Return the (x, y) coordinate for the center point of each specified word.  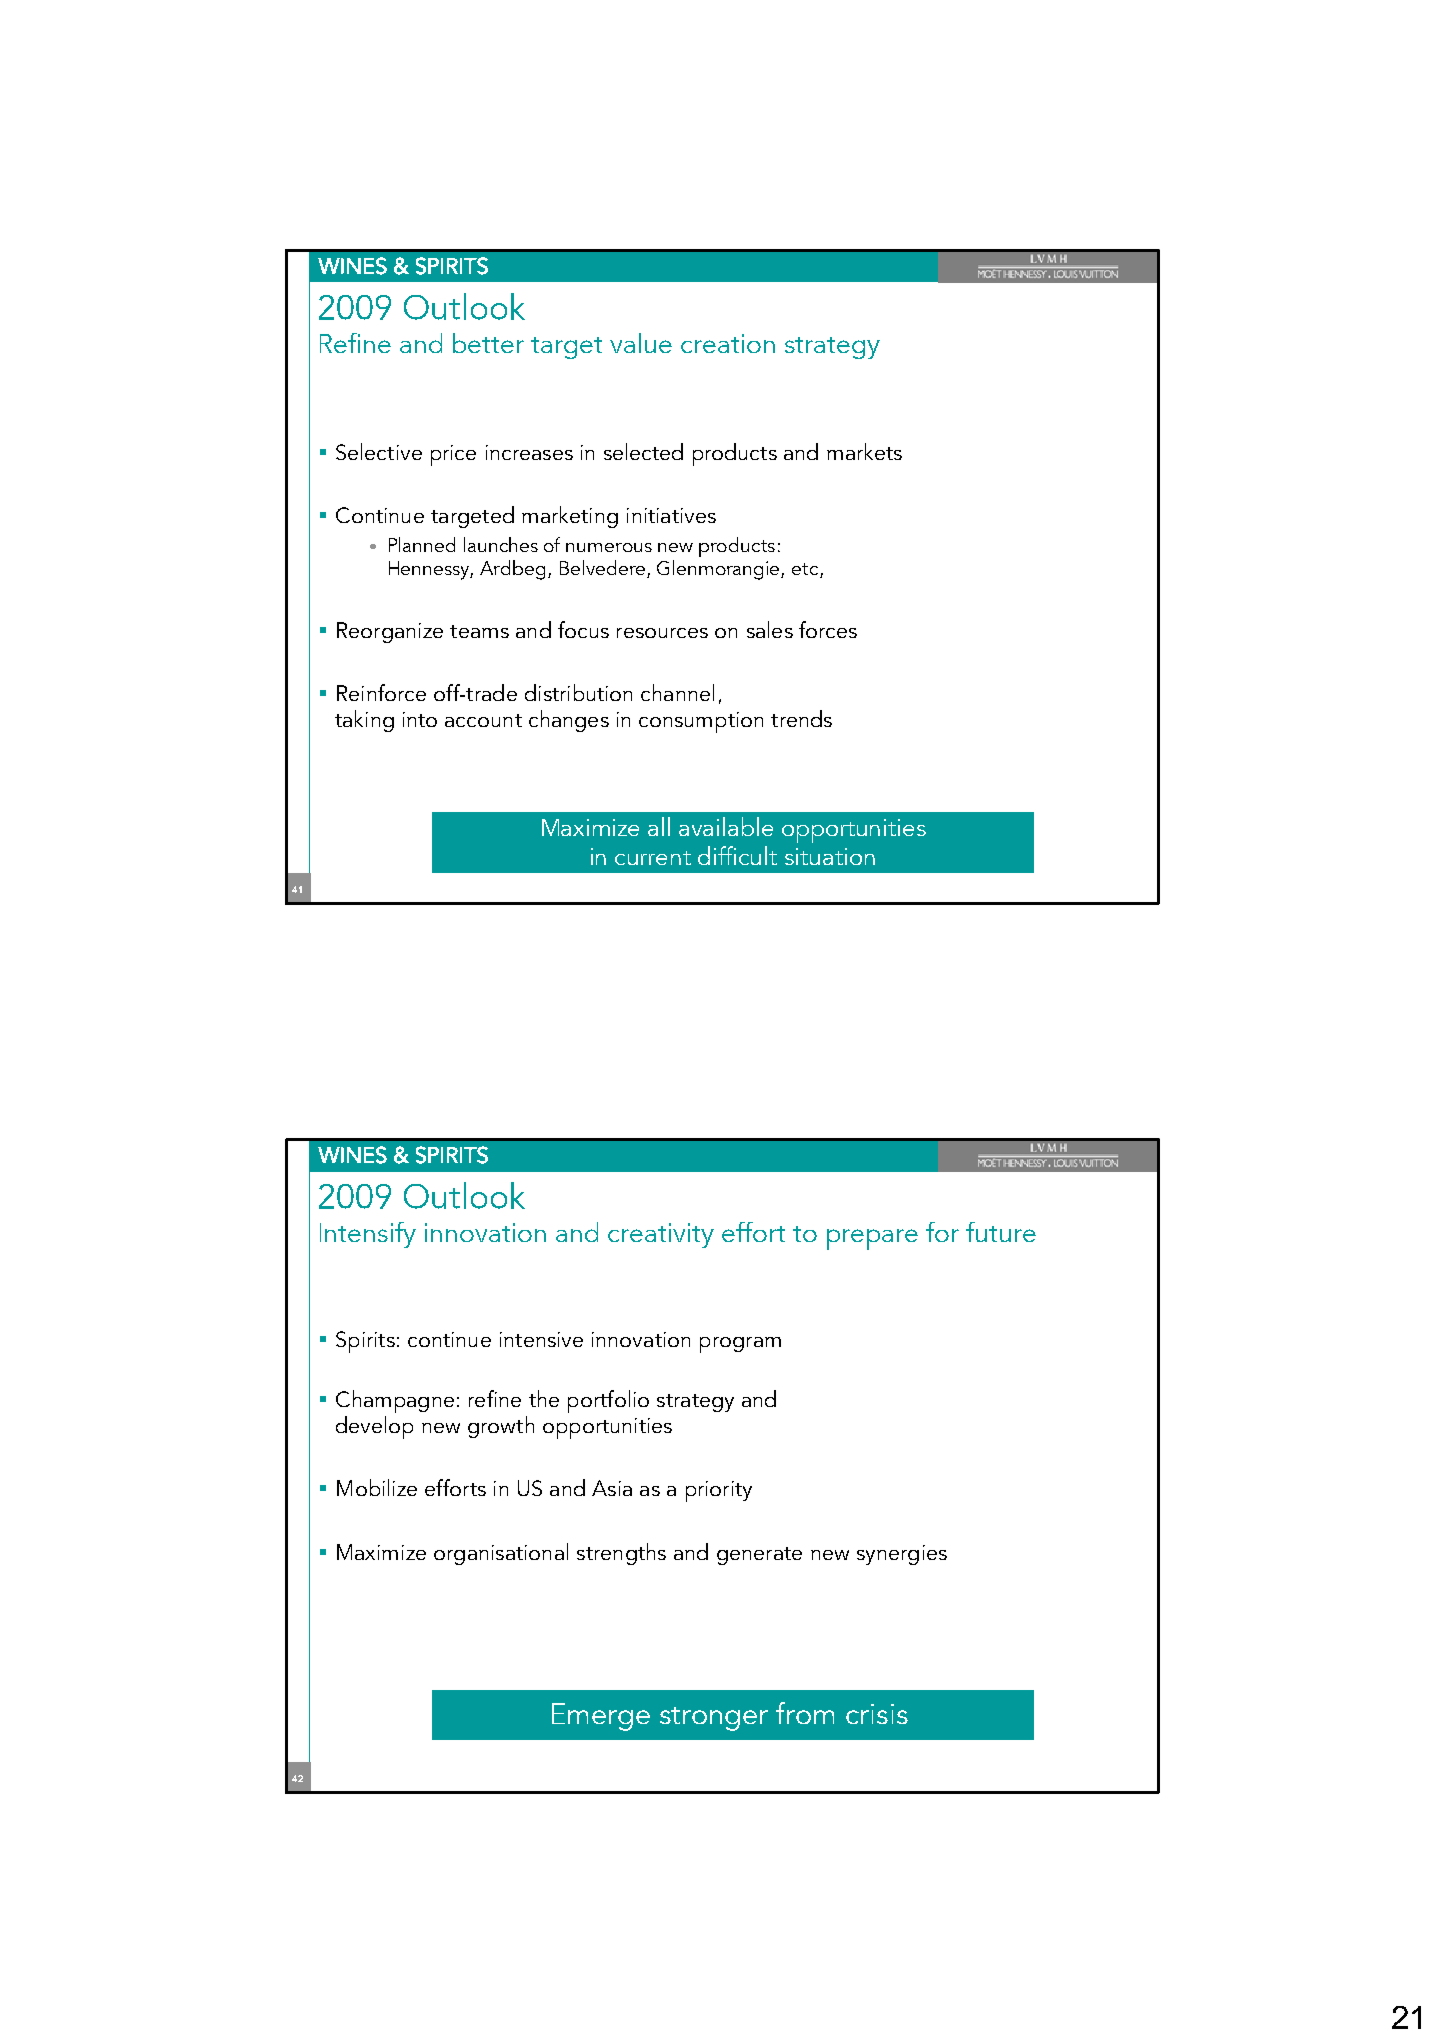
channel (677, 692)
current (653, 858)
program (740, 1345)
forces (828, 629)
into (420, 719)
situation (830, 856)
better (488, 343)
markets (864, 451)
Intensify (368, 1235)
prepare (872, 1239)
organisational (501, 1554)
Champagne (395, 1401)
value (641, 343)
